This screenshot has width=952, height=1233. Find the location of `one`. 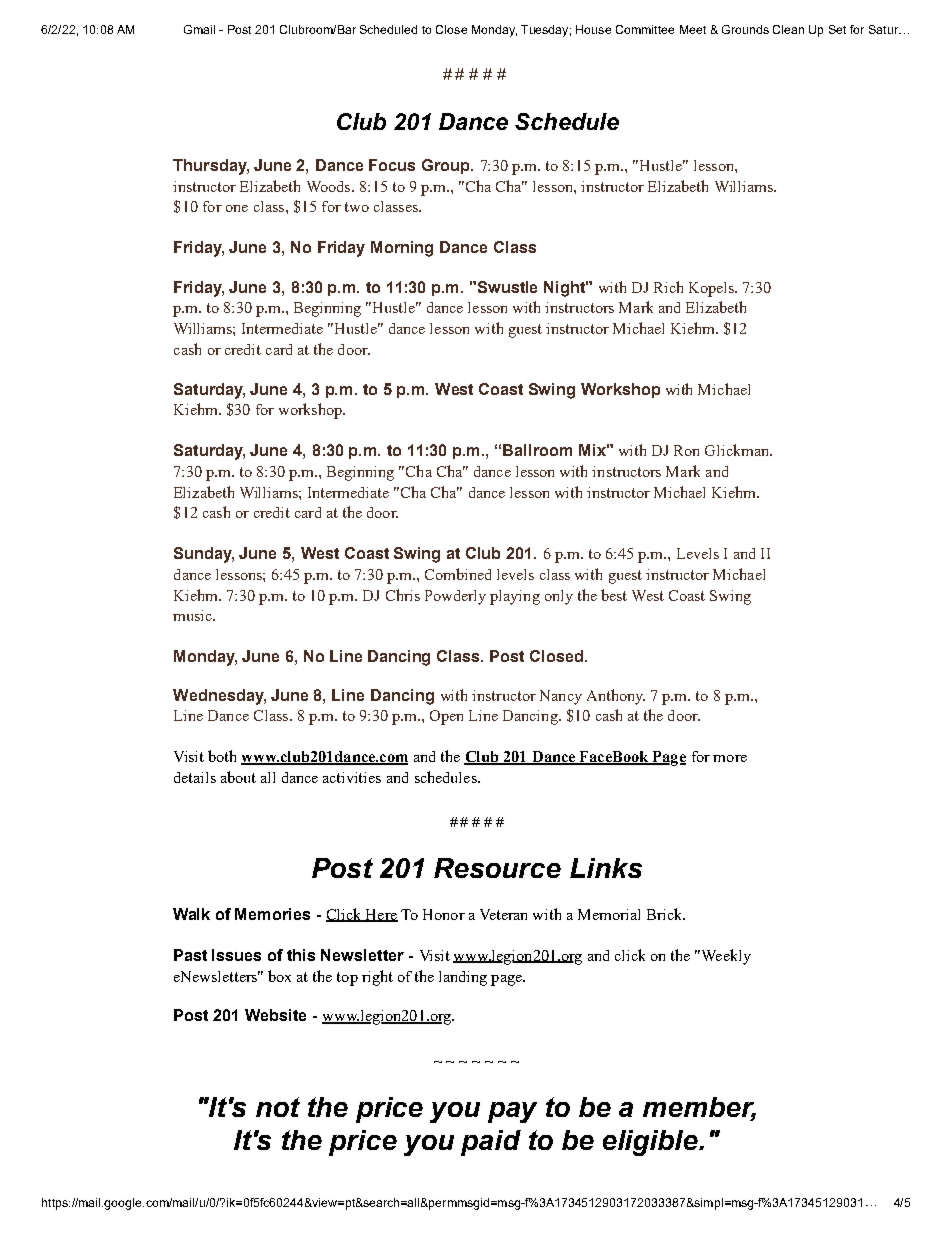

one is located at coordinates (237, 208).
